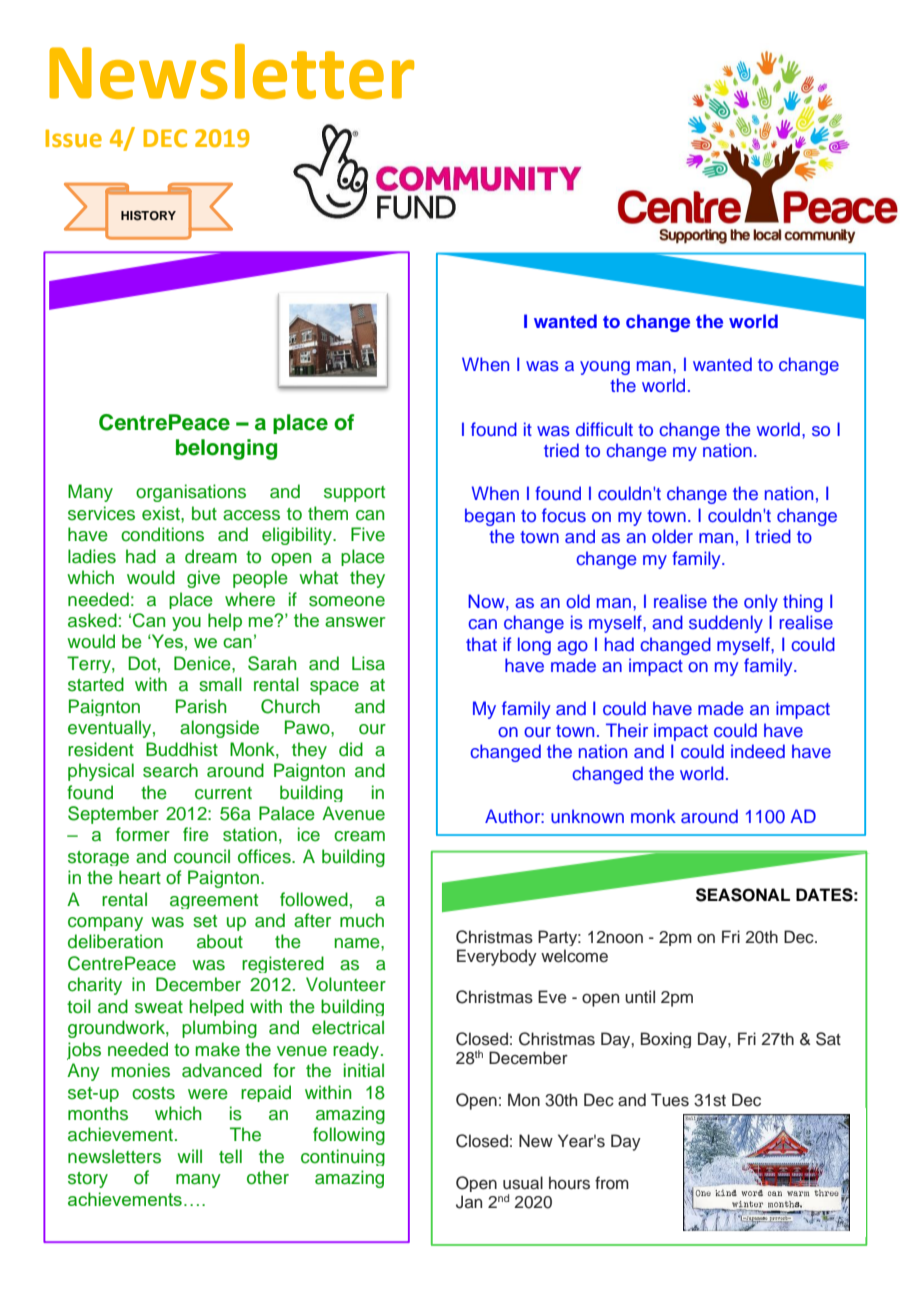 The width and height of the screenshot is (924, 1308). Describe the element at coordinates (604, 429) in the screenshot. I see `difficult` at that location.
